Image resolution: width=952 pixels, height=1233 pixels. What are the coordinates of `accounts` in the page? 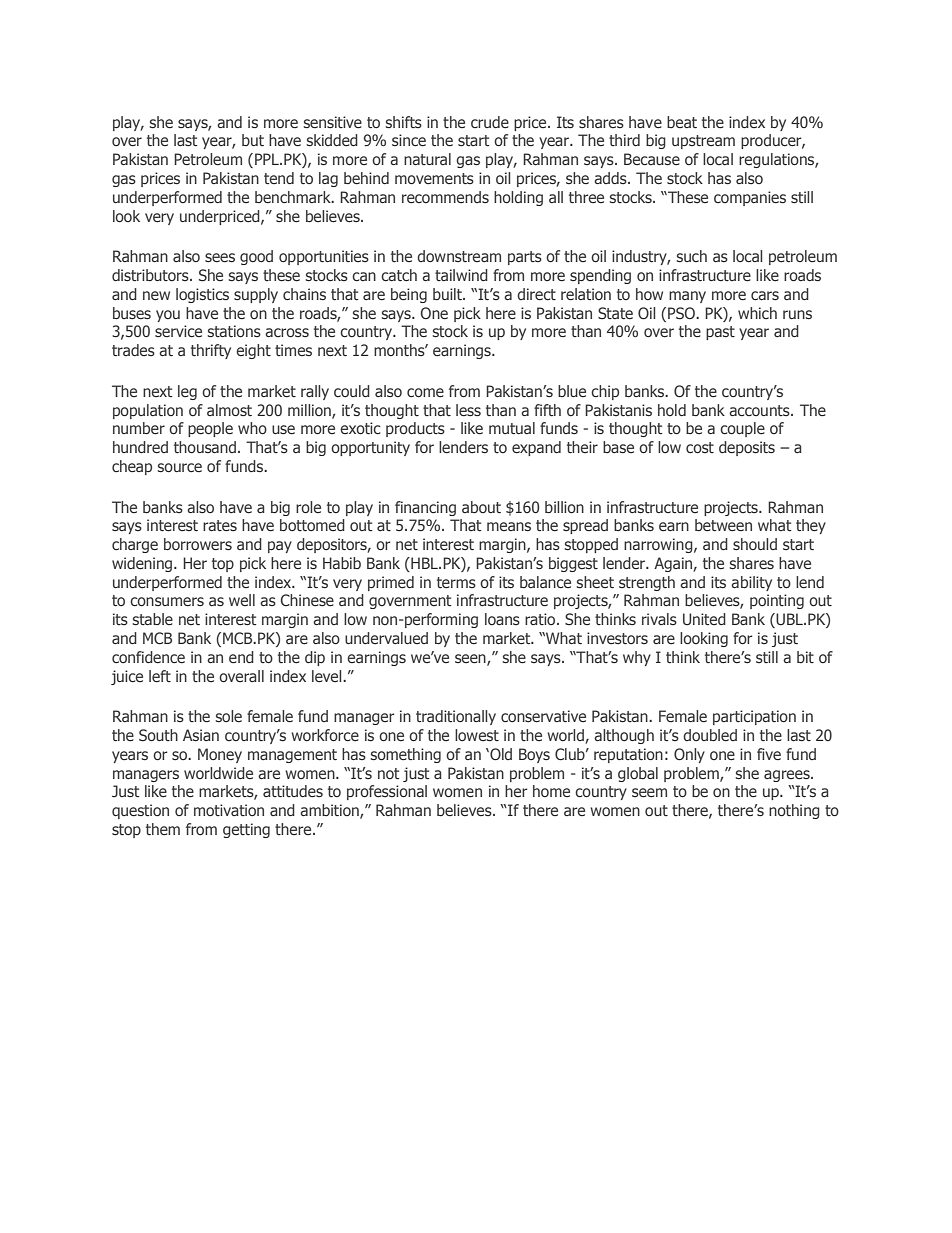 It's located at (760, 410).
